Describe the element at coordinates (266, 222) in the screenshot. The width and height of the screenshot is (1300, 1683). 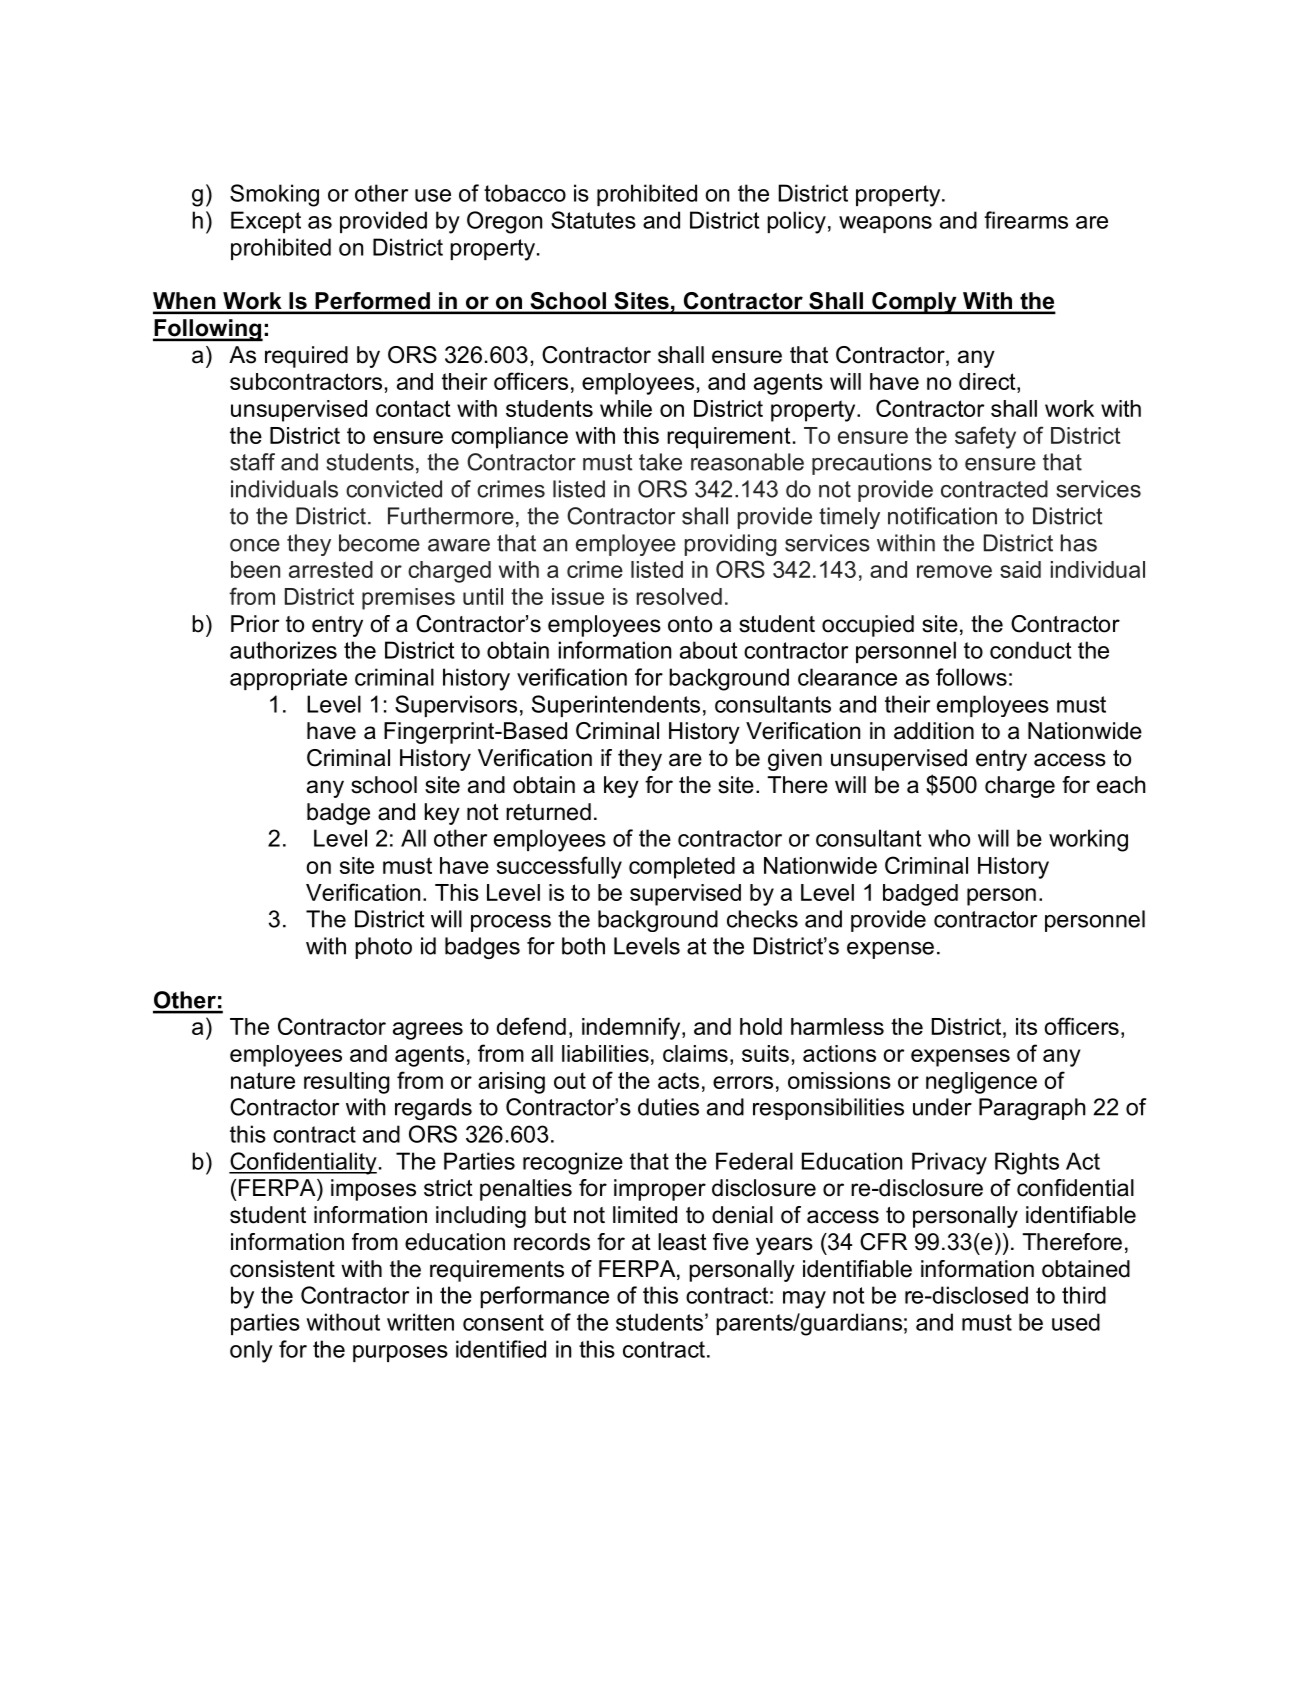
I see `Except` at that location.
